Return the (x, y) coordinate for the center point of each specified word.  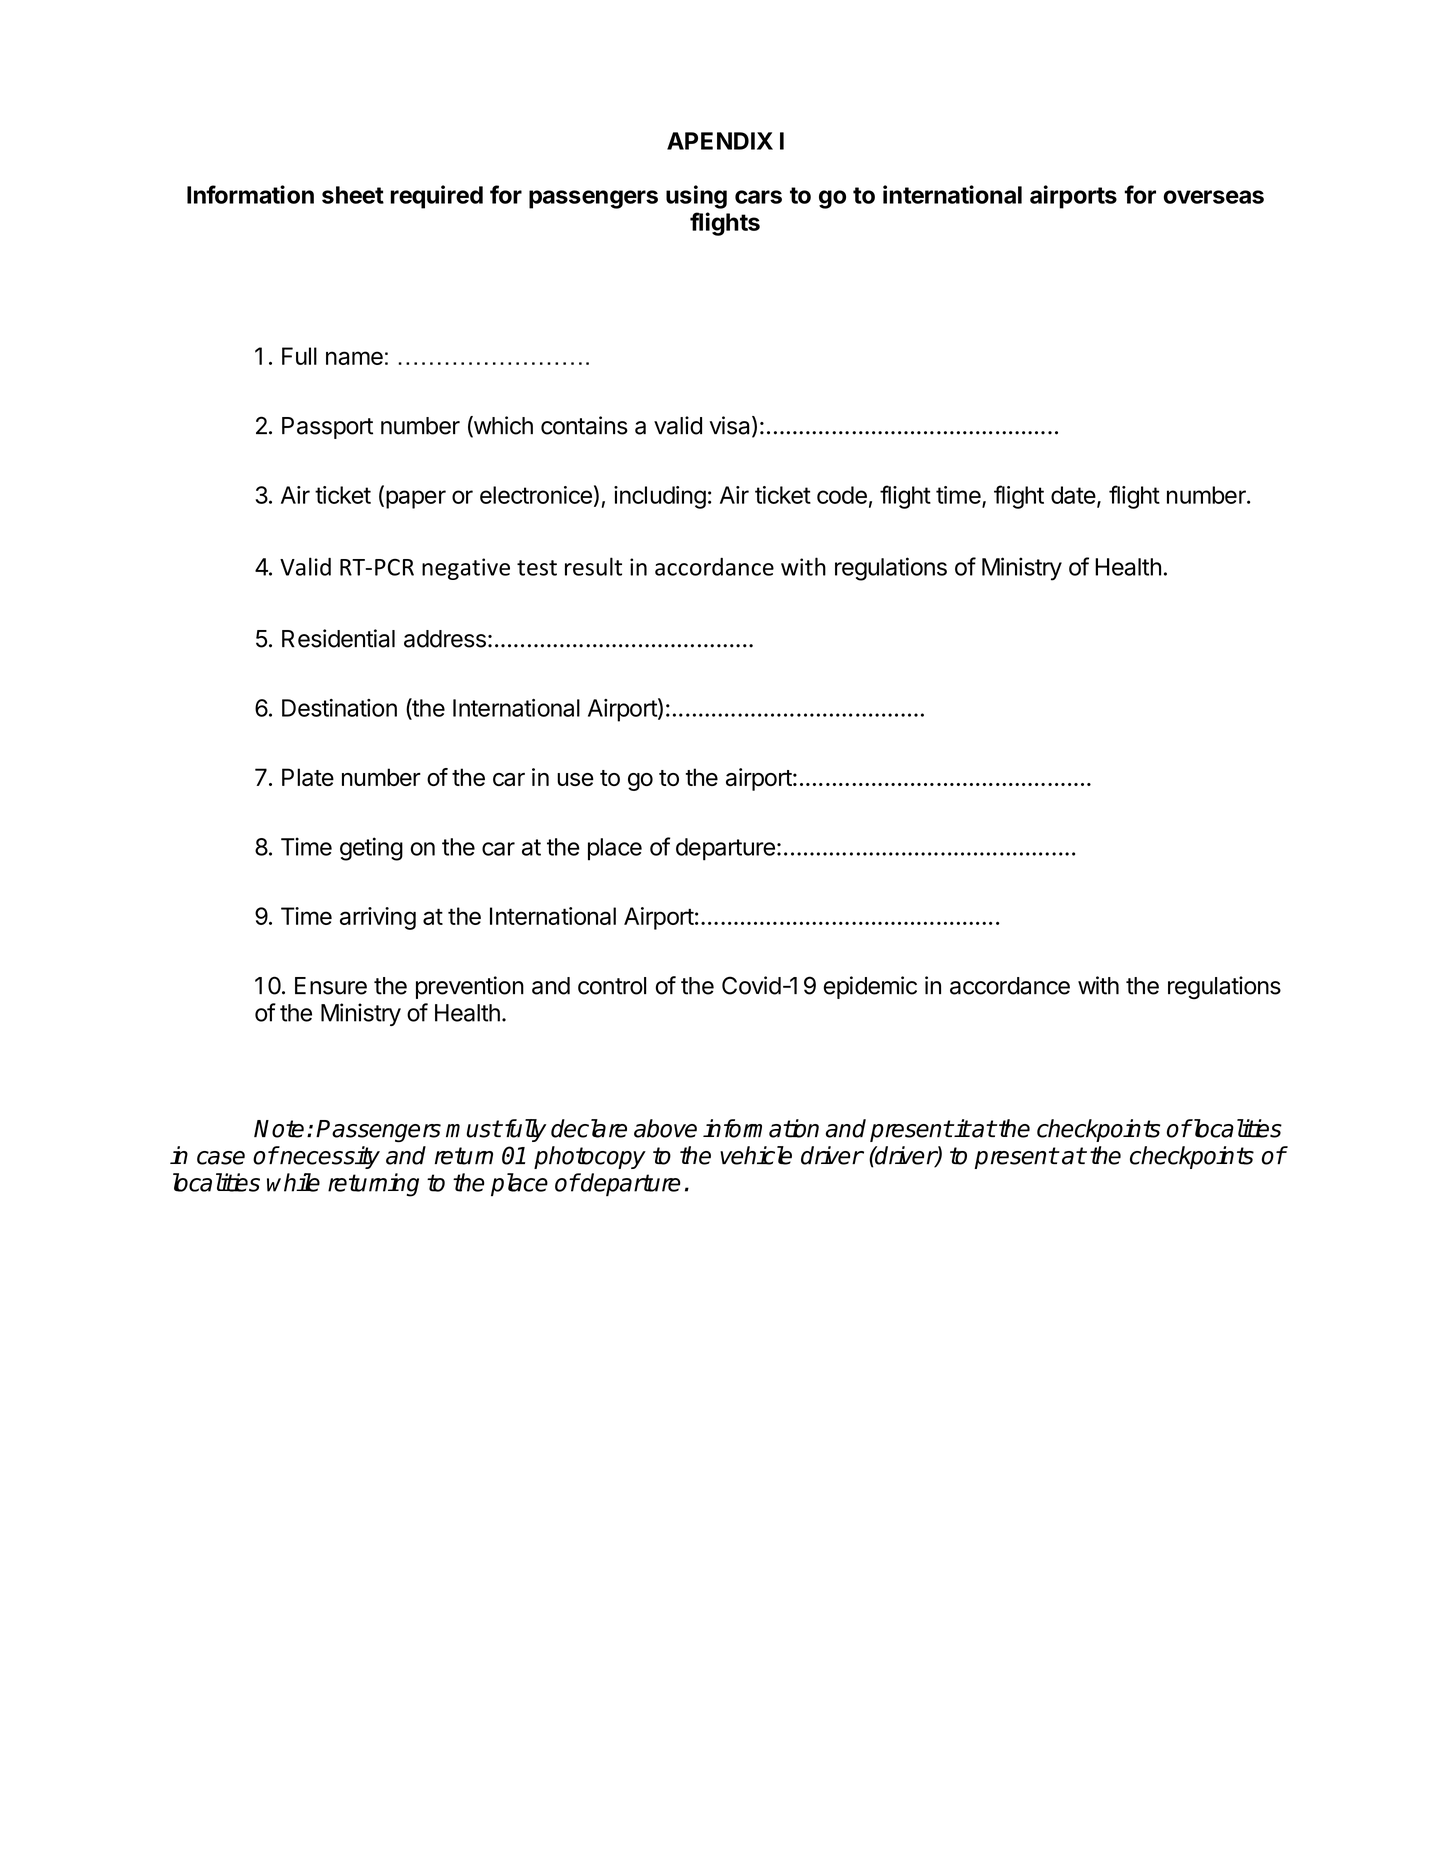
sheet (353, 195)
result (593, 566)
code (842, 495)
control (612, 986)
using (696, 197)
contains (584, 425)
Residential (338, 638)
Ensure (331, 986)
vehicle (756, 1155)
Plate (308, 777)
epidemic (870, 987)
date (1073, 495)
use (575, 779)
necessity (329, 1157)
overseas (1213, 197)
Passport (327, 428)
